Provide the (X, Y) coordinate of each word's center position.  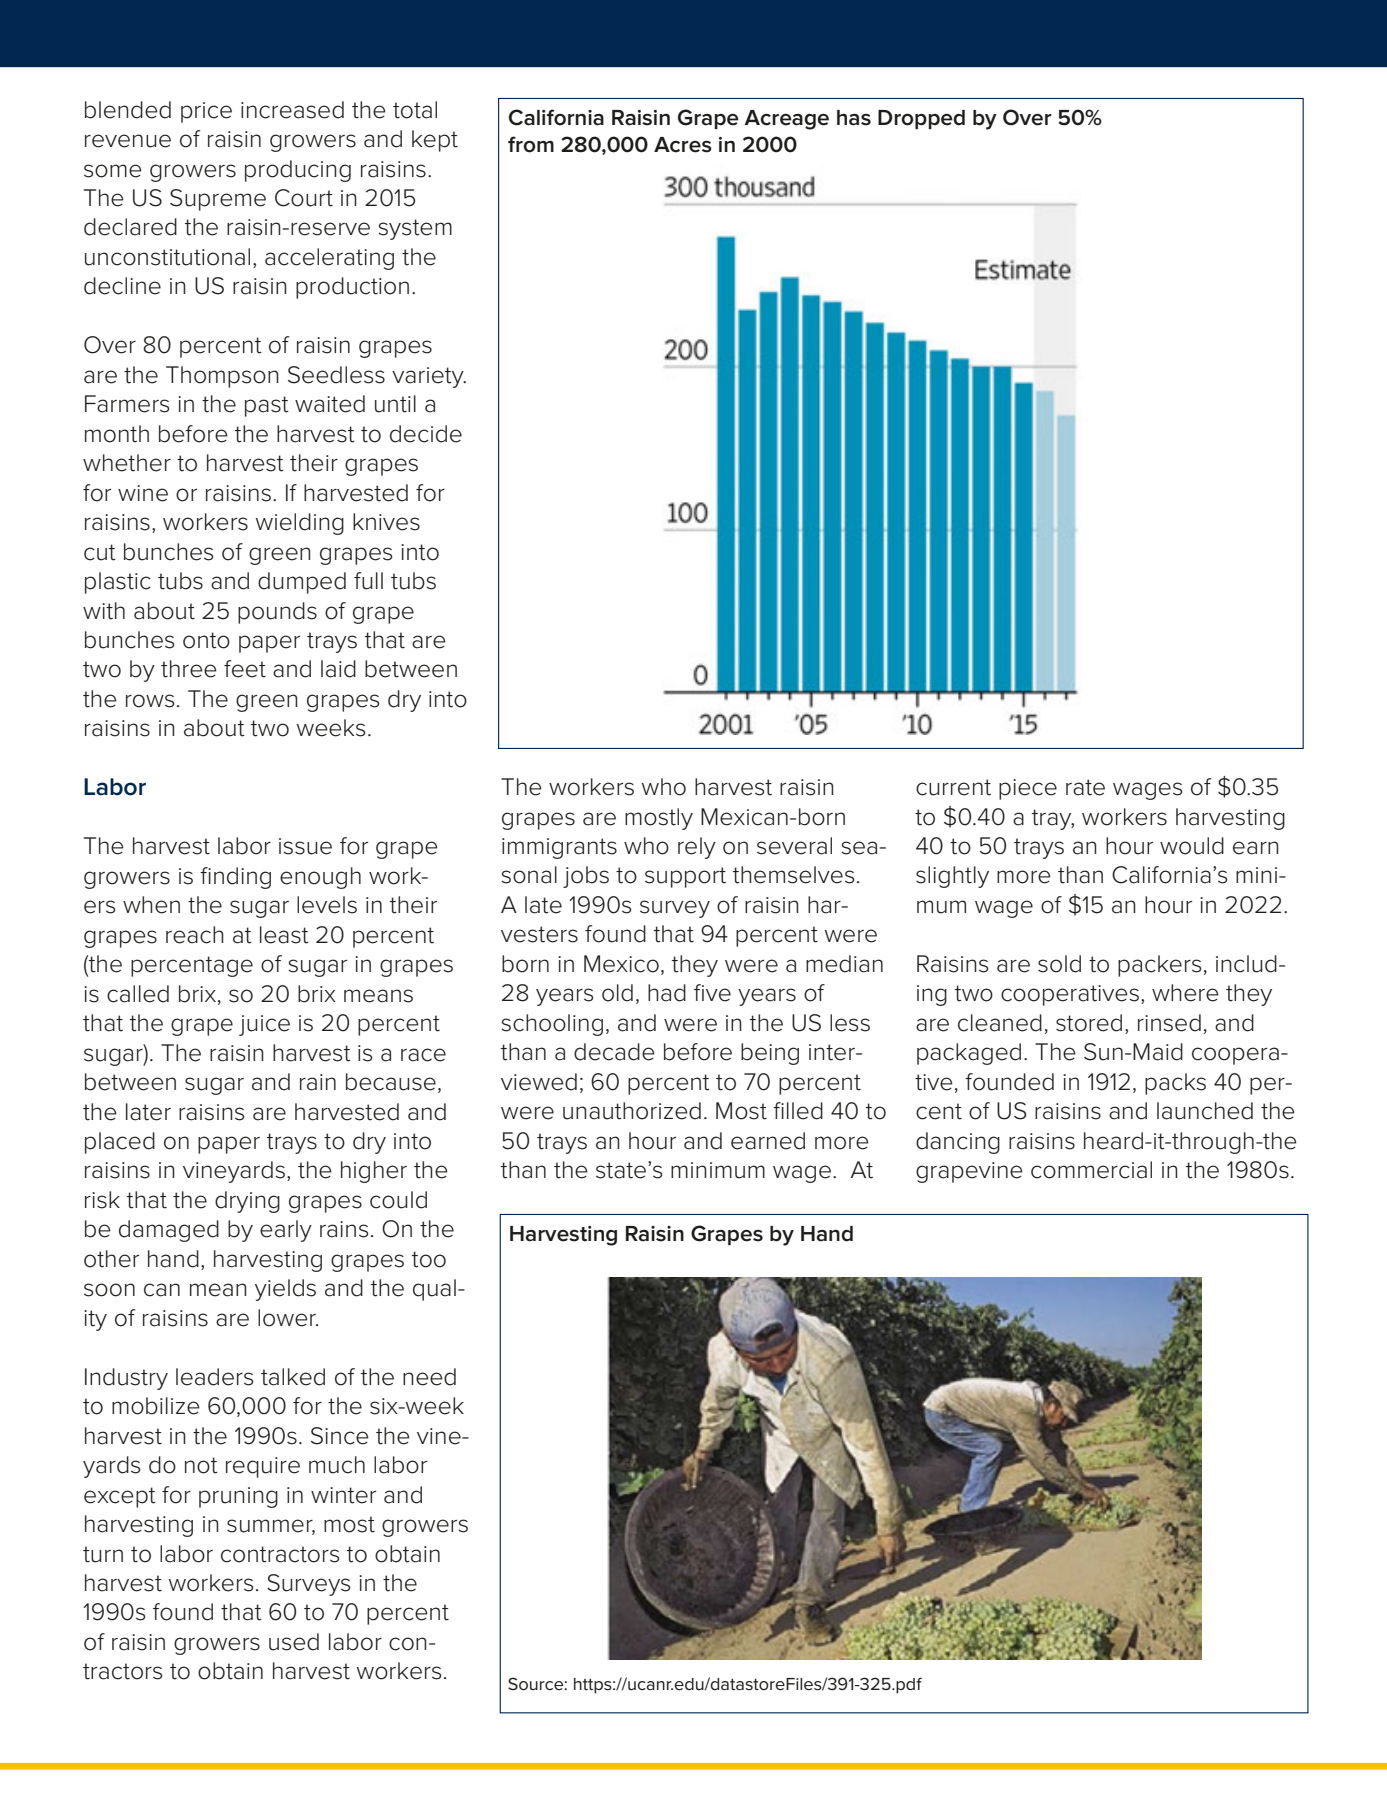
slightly (952, 877)
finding (235, 878)
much (337, 1465)
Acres (683, 145)
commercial (1091, 1170)
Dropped (921, 119)
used (294, 1642)
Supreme (218, 200)
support (685, 877)
